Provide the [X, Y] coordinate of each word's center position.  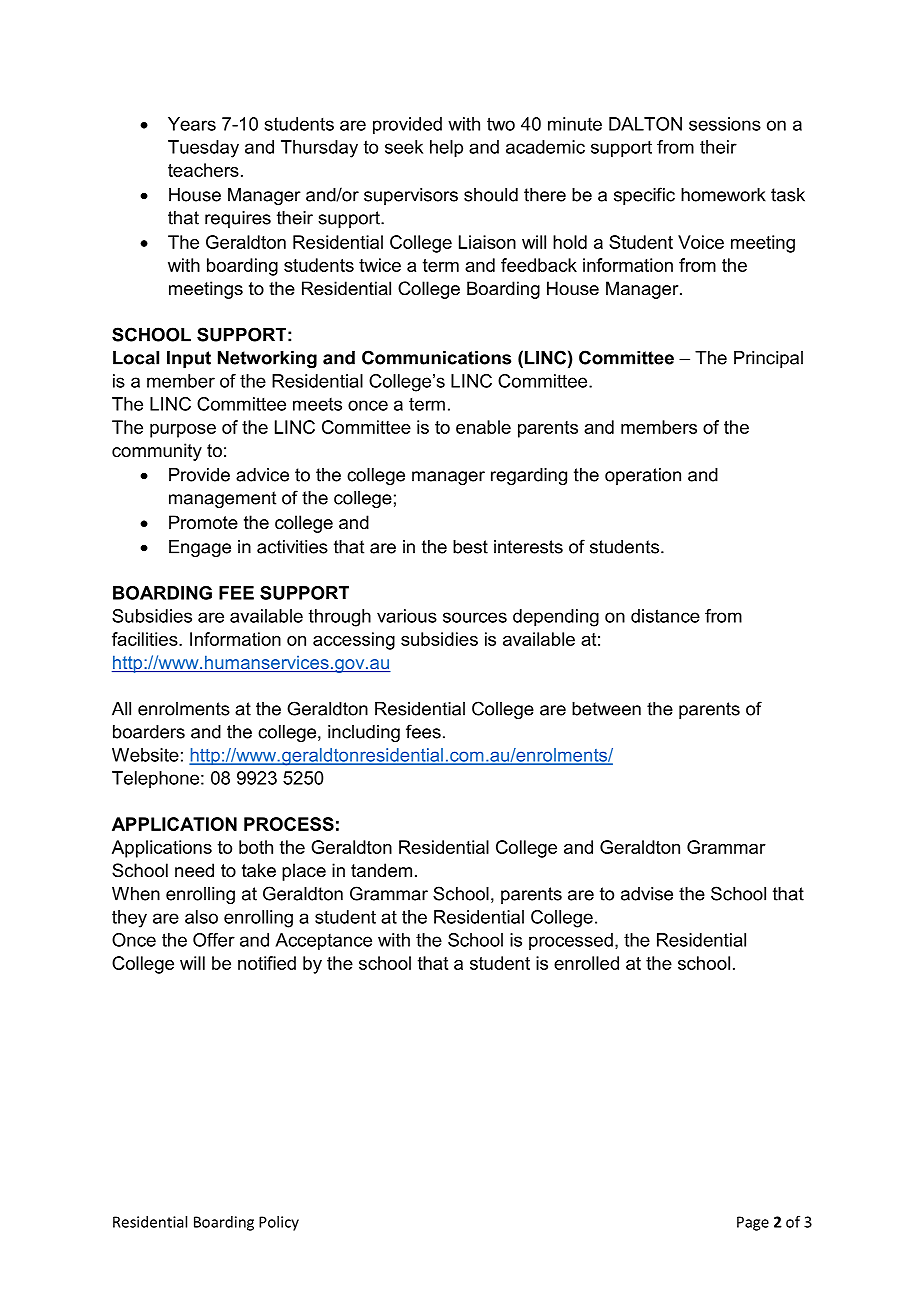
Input [189, 359]
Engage [200, 548]
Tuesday [203, 149]
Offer [214, 940]
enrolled [586, 963]
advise [647, 894]
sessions [725, 124]
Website [145, 755]
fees [423, 731]
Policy [279, 1223]
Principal [768, 359]
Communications [436, 357]
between [606, 709]
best [470, 547]
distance [665, 616]
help [446, 149]
